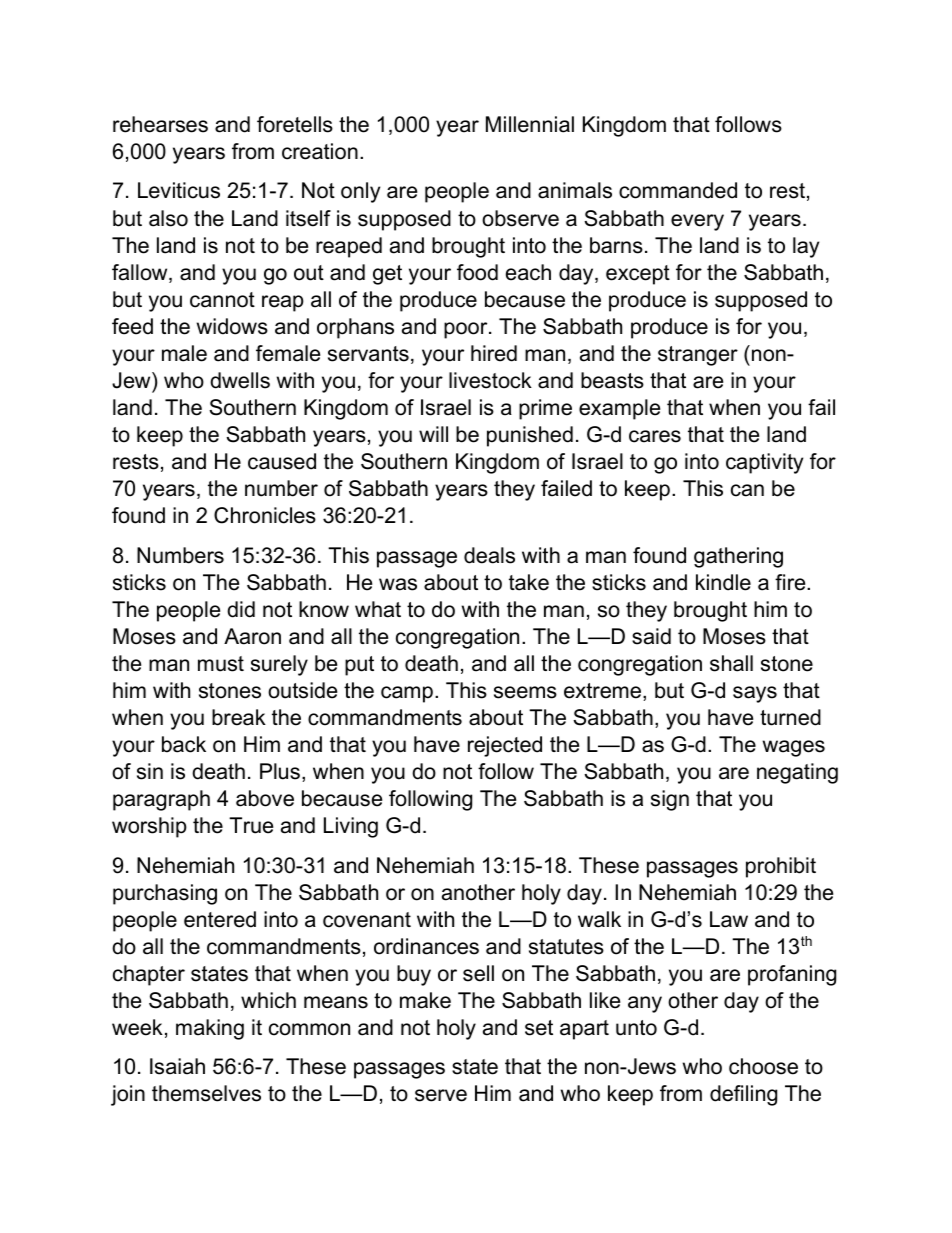  What do you see at coordinates (433, 434) in the screenshot?
I see `will` at bounding box center [433, 434].
